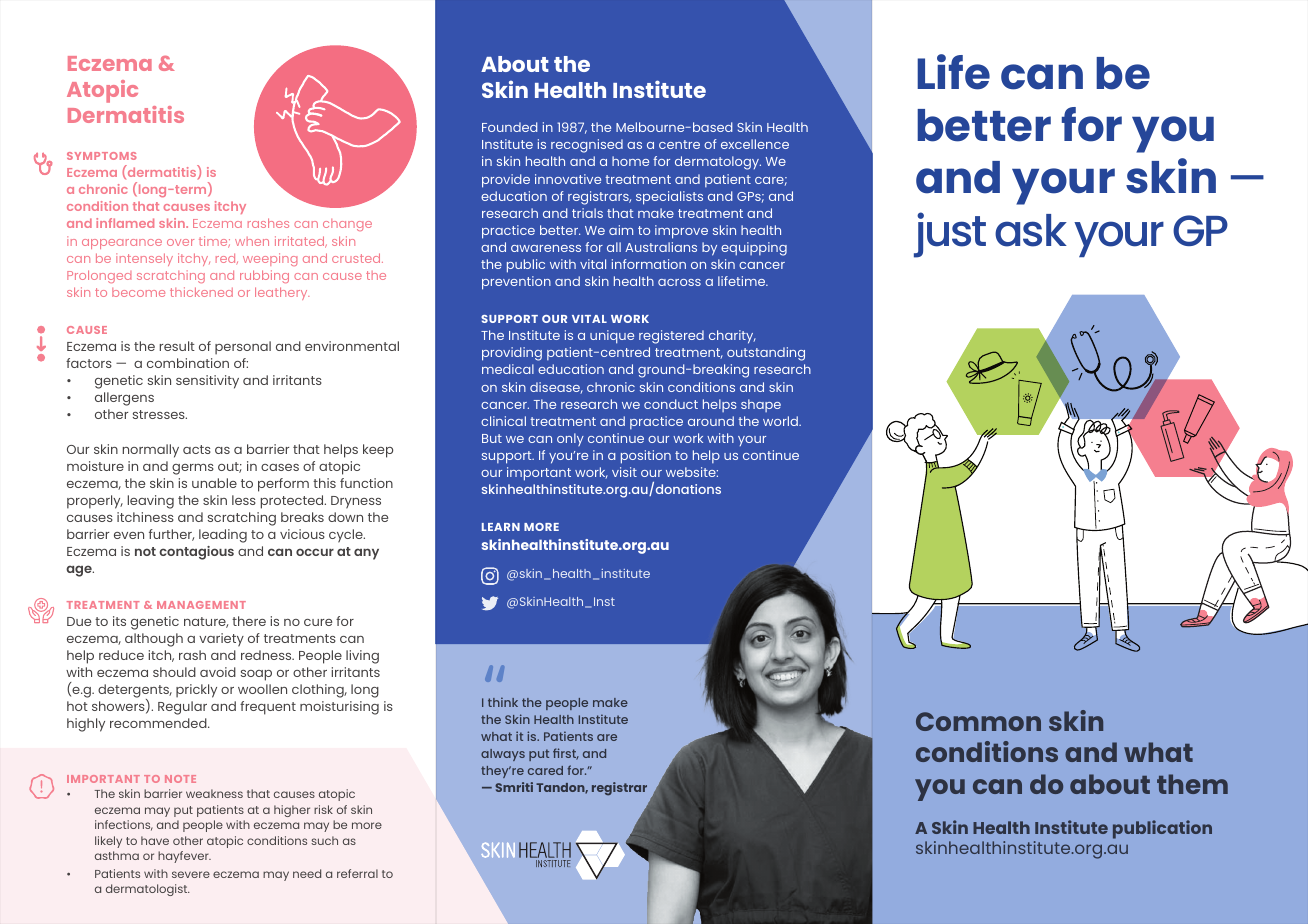 Image resolution: width=1308 pixels, height=924 pixels. What do you see at coordinates (1192, 784) in the page?
I see `them` at bounding box center [1192, 784].
